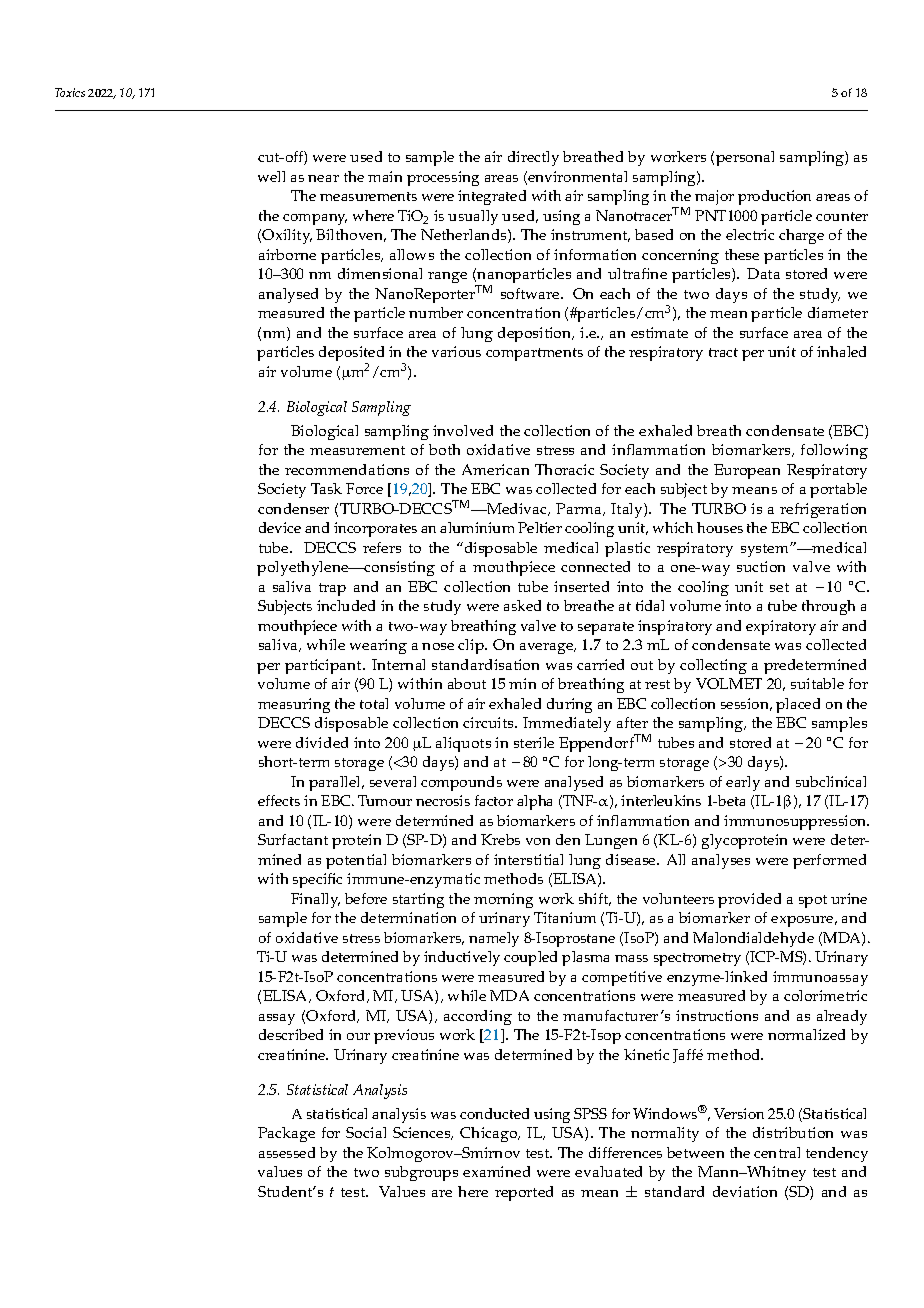  I want to click on European, so click(747, 471).
